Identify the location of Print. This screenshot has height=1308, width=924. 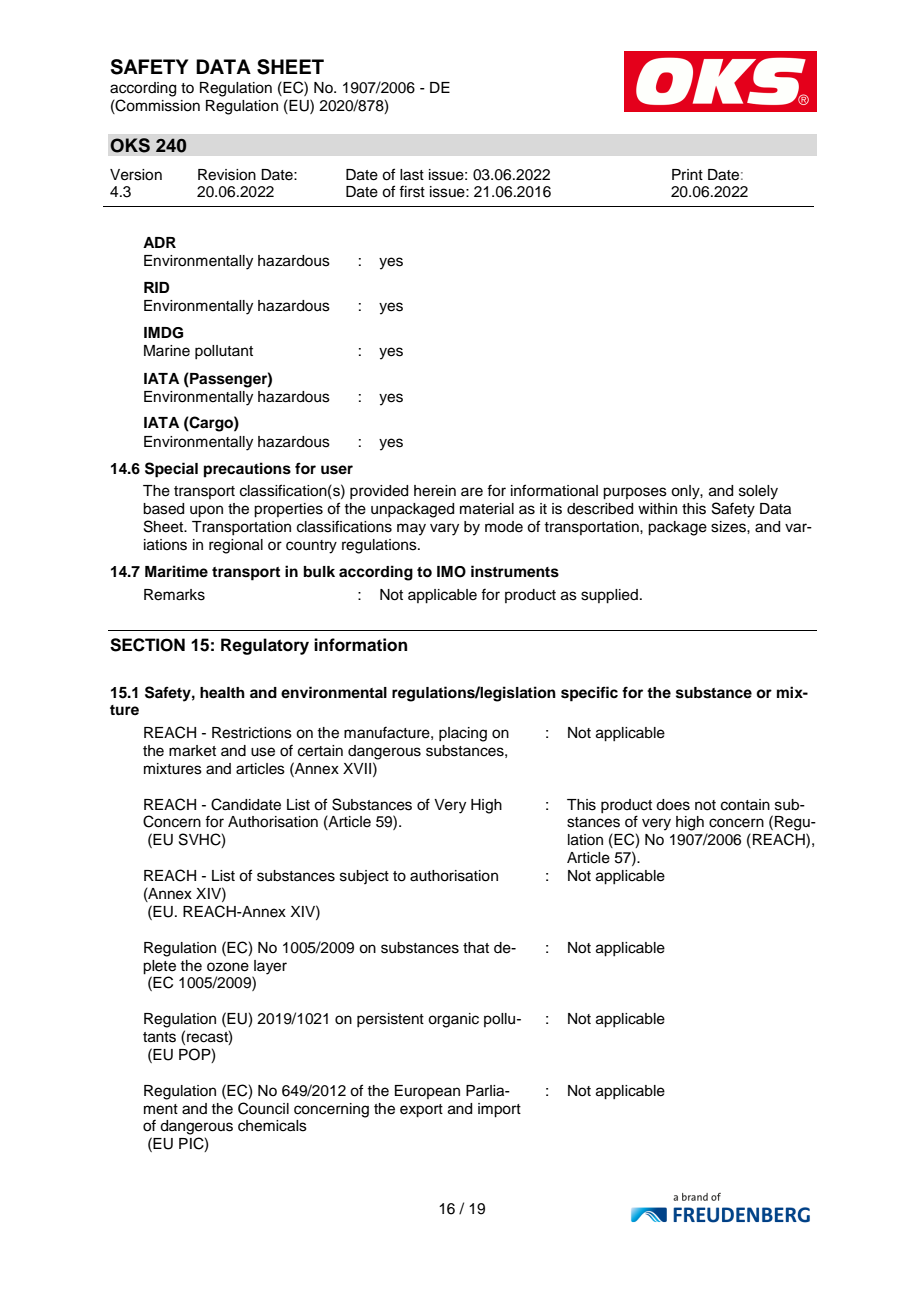
(687, 174).
